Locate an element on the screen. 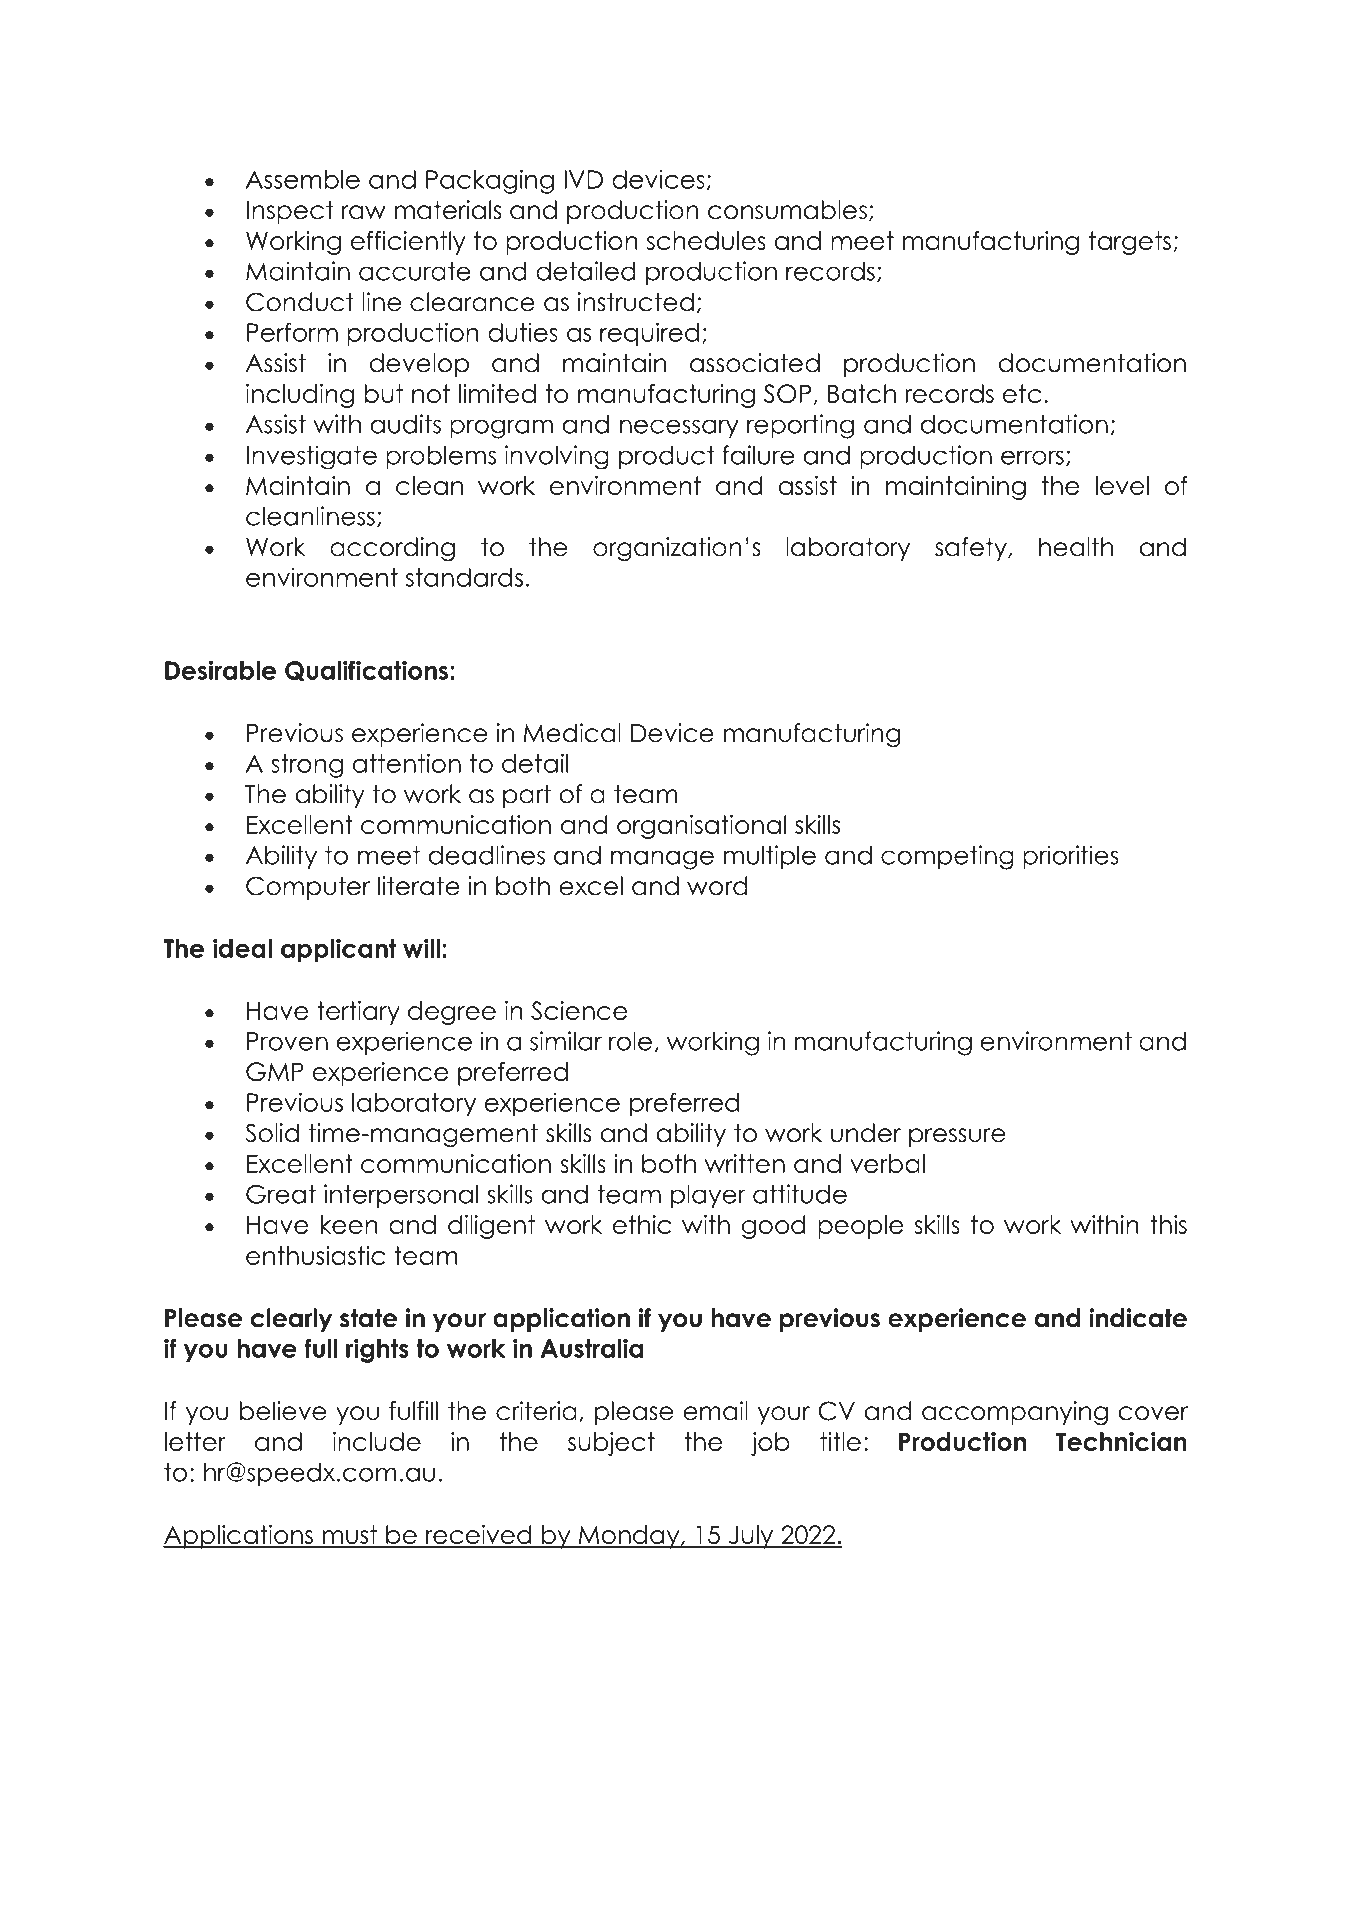 The image size is (1351, 1911). Computer is located at coordinates (308, 888).
